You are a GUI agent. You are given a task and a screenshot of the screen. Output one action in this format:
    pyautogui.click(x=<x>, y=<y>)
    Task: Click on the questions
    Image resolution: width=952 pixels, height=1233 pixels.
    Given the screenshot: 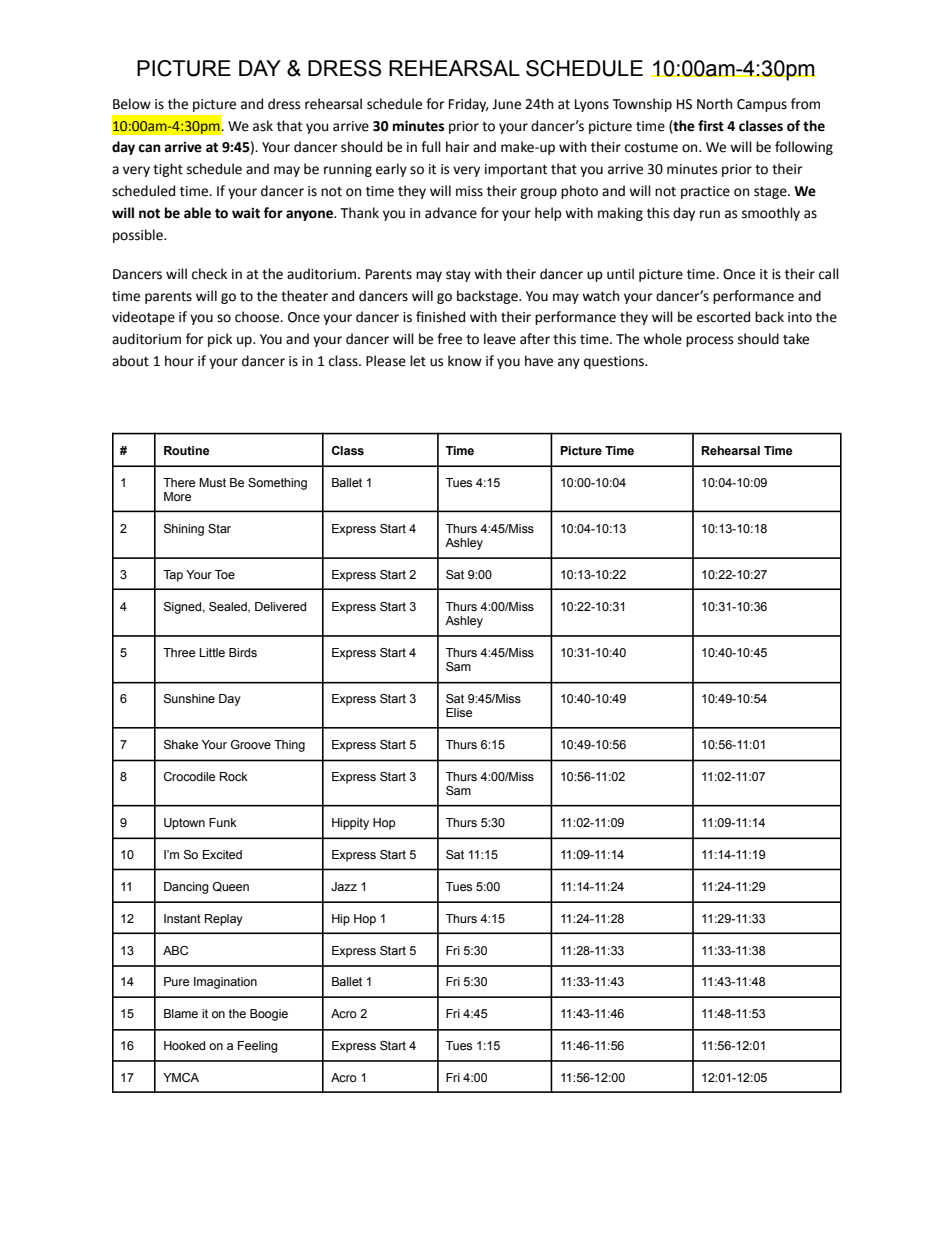 What is the action you would take?
    pyautogui.click(x=615, y=362)
